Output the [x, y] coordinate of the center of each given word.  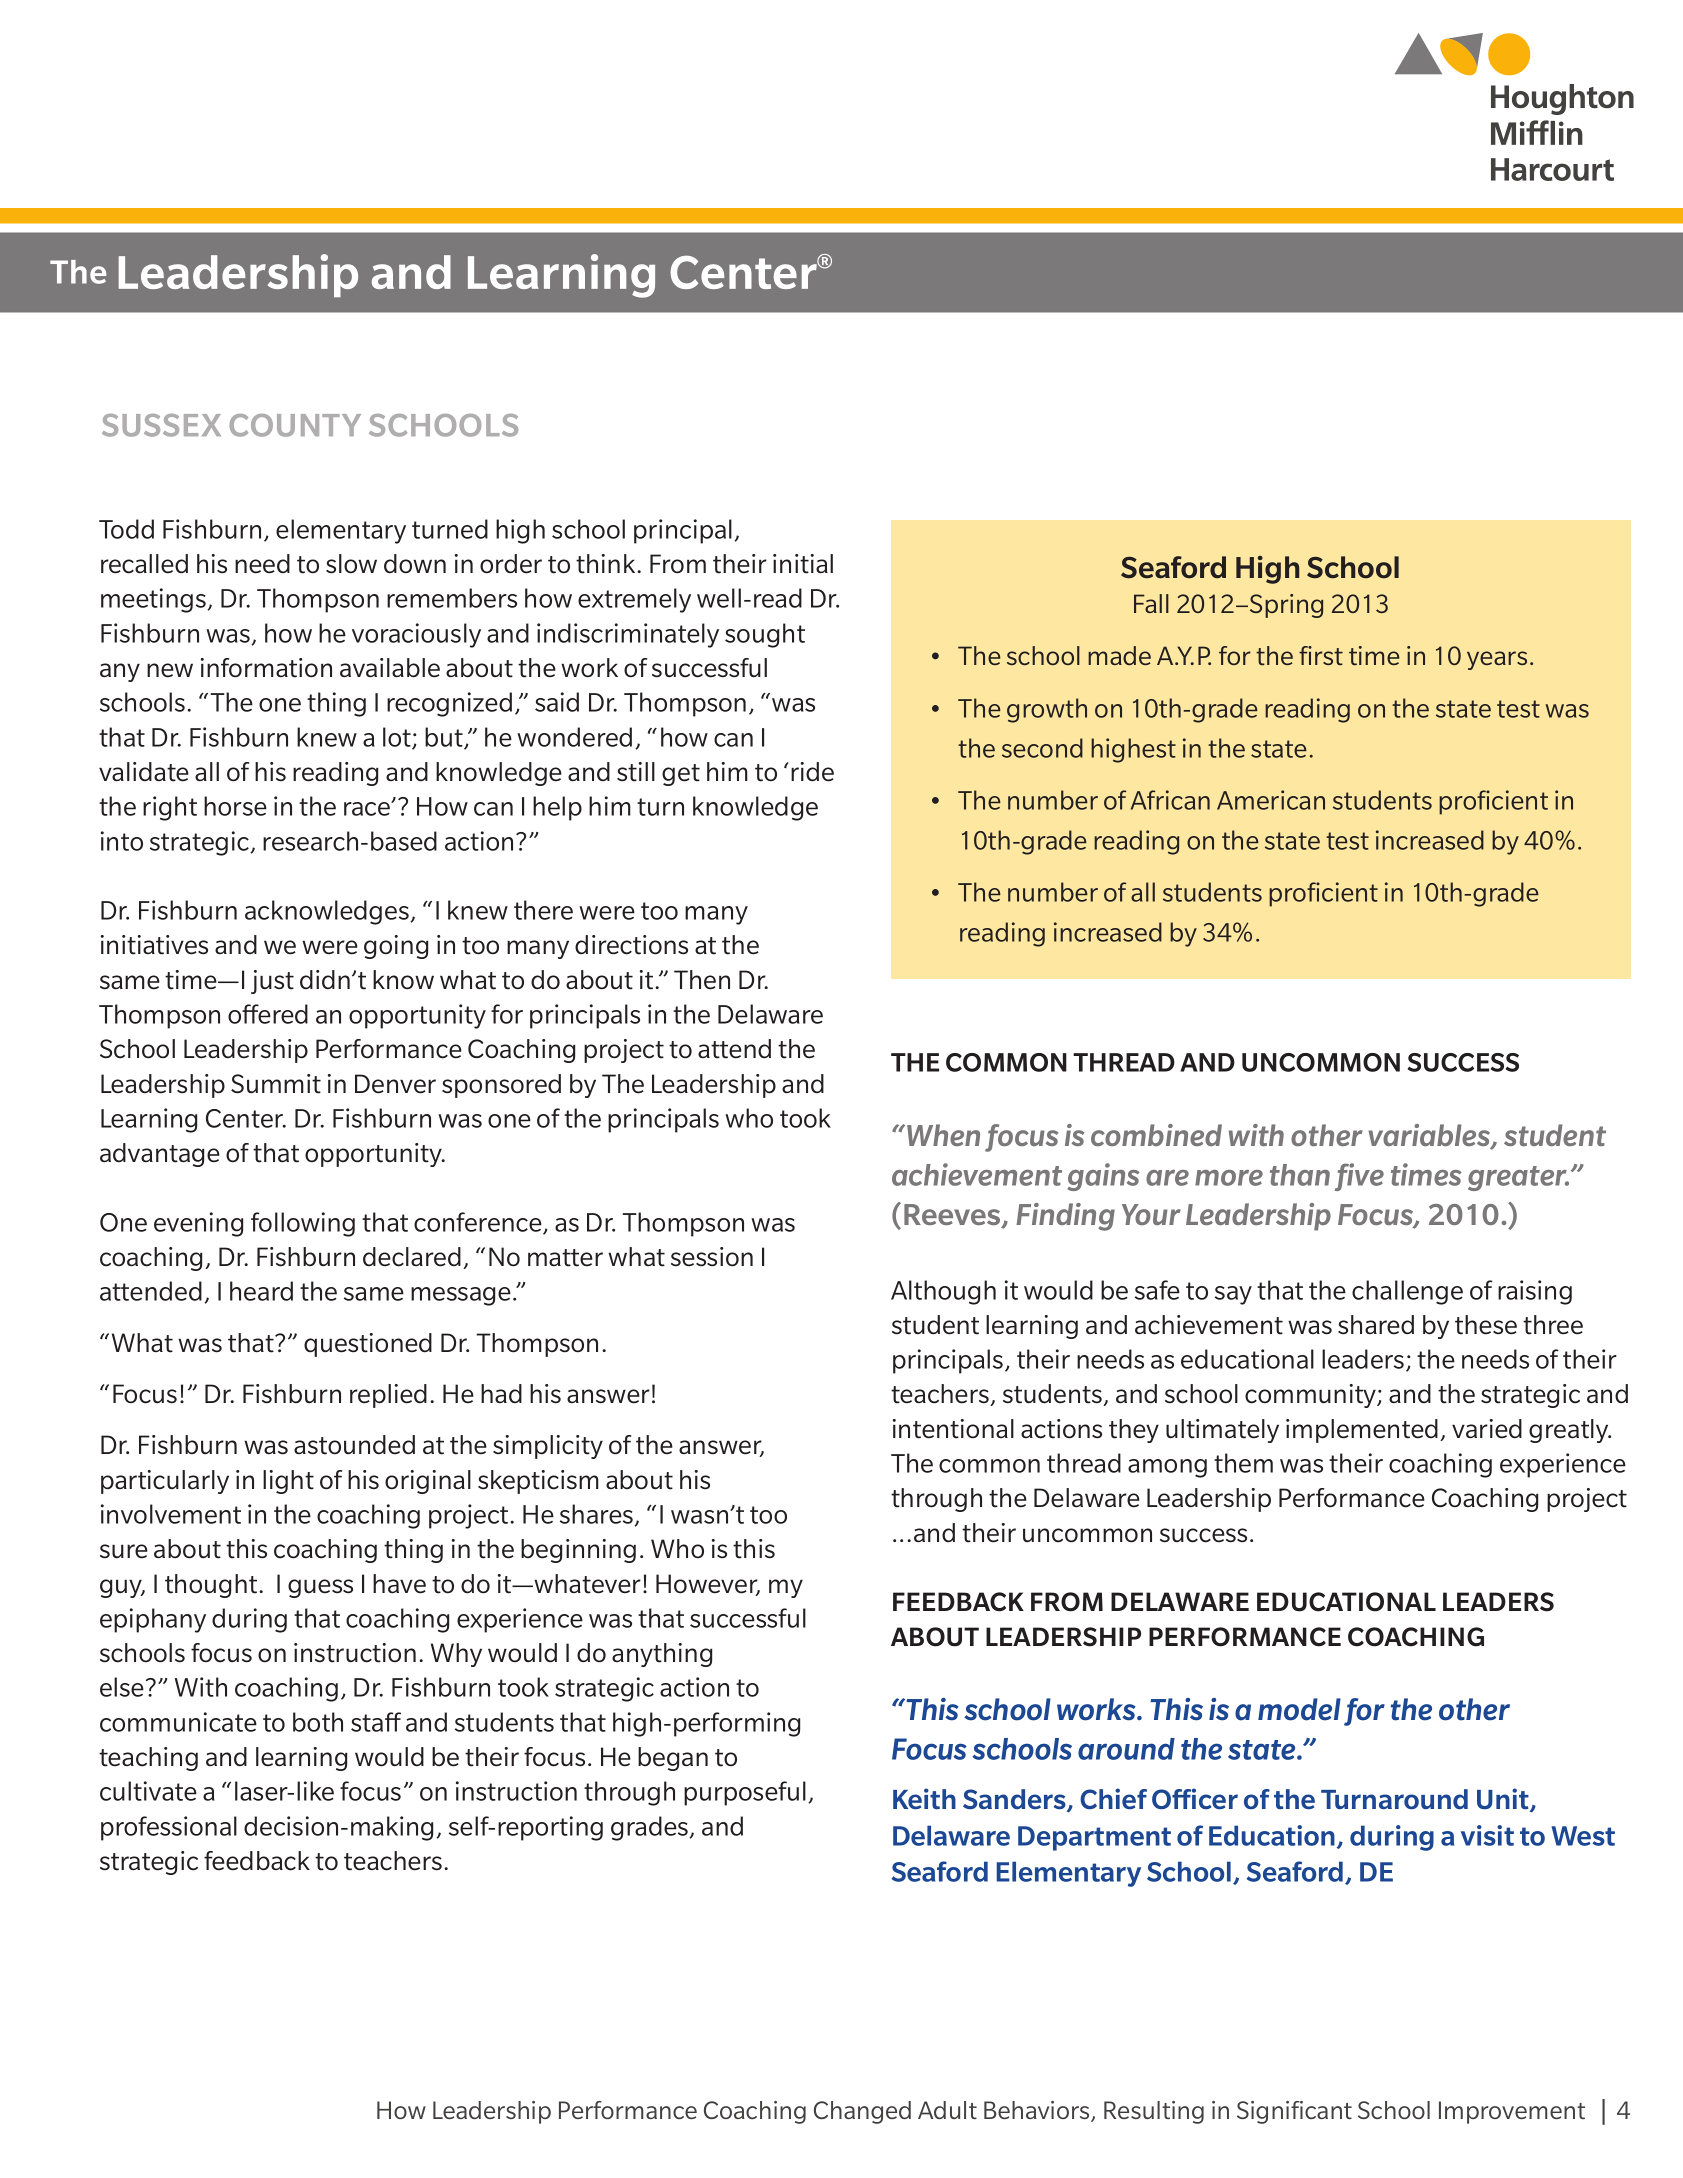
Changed [862, 2112]
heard [261, 1291]
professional [169, 1828]
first [1321, 655]
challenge [1407, 1292]
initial [803, 564]
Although [943, 1292]
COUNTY [295, 425]
